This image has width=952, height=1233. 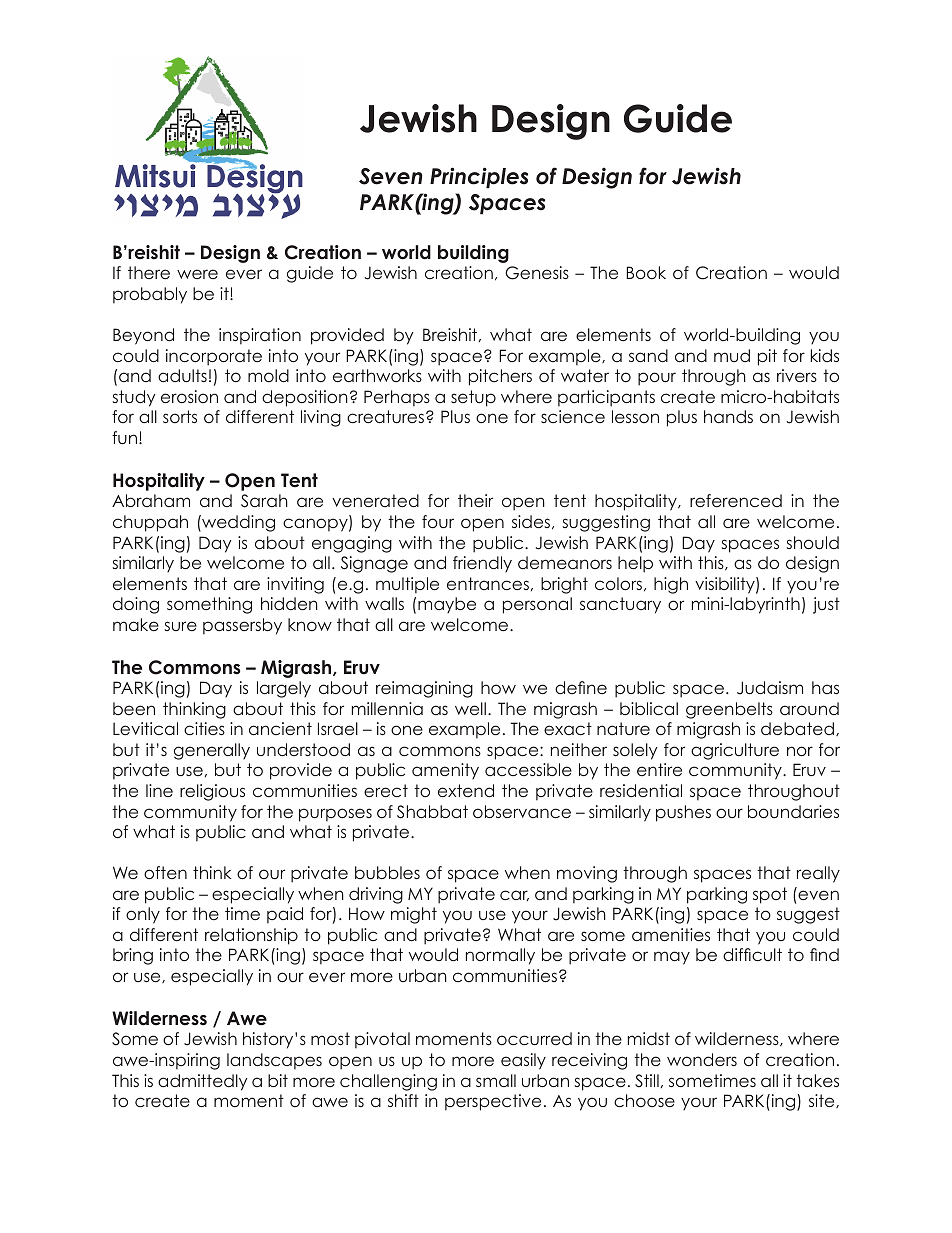 What do you see at coordinates (646, 272) in the image?
I see `Book` at bounding box center [646, 272].
